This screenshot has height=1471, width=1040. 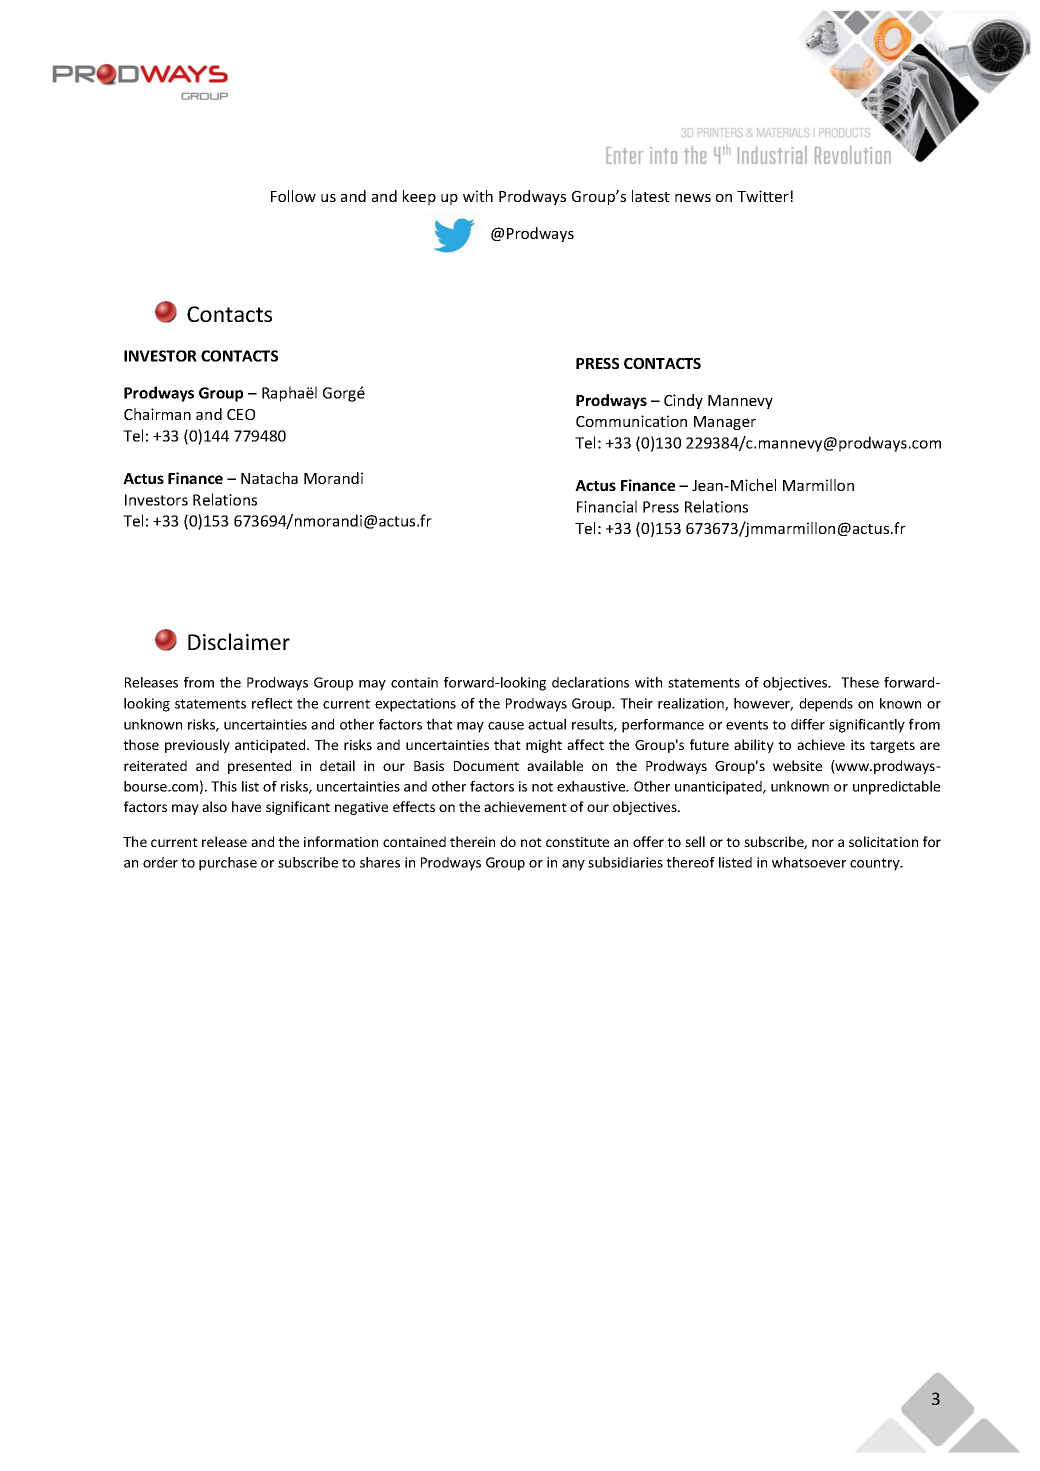 I want to click on therein, so click(x=472, y=841).
